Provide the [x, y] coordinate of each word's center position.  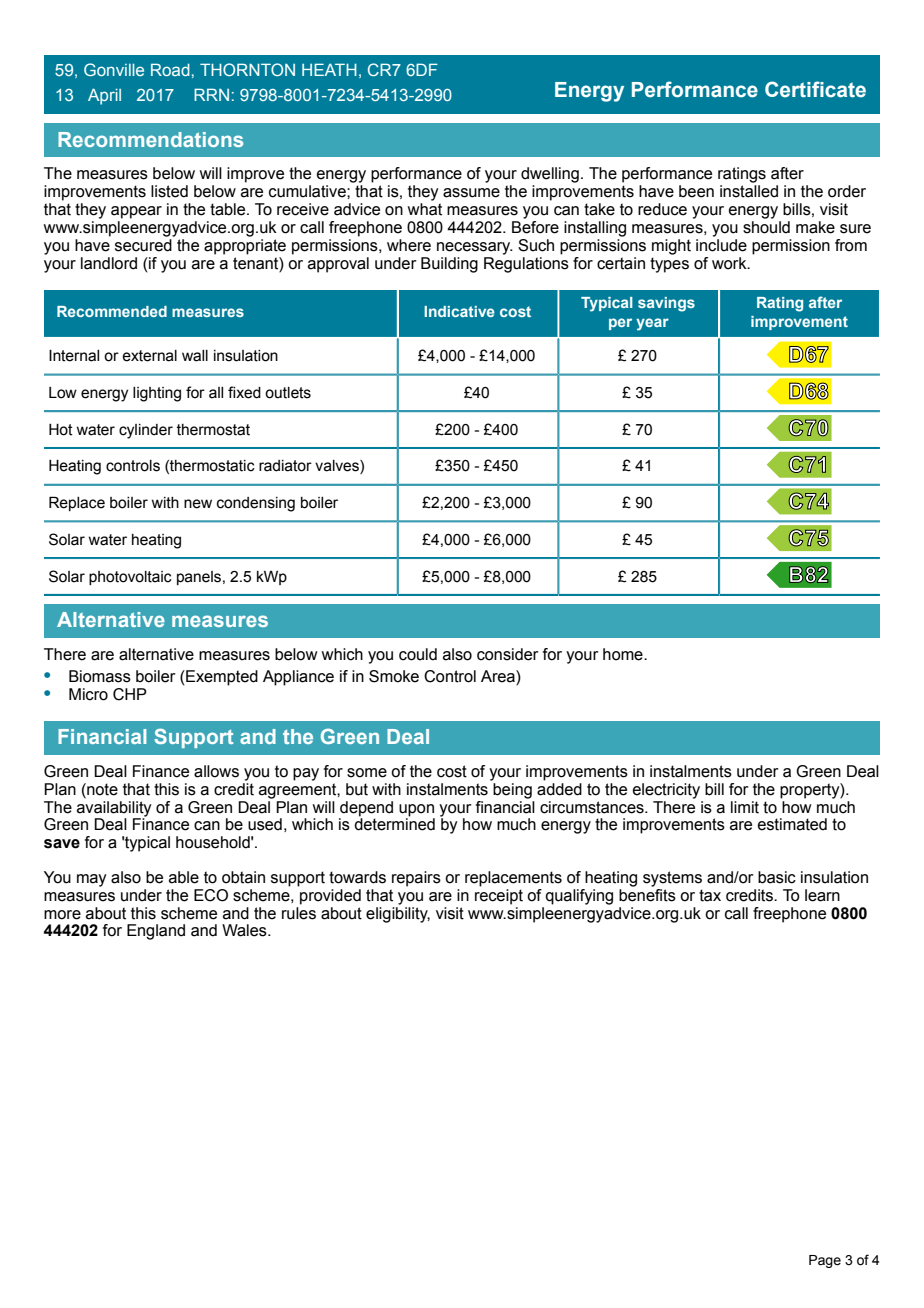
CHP [130, 694]
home [624, 654]
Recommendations [150, 139]
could [418, 654]
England [156, 932]
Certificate [815, 89]
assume [471, 193]
